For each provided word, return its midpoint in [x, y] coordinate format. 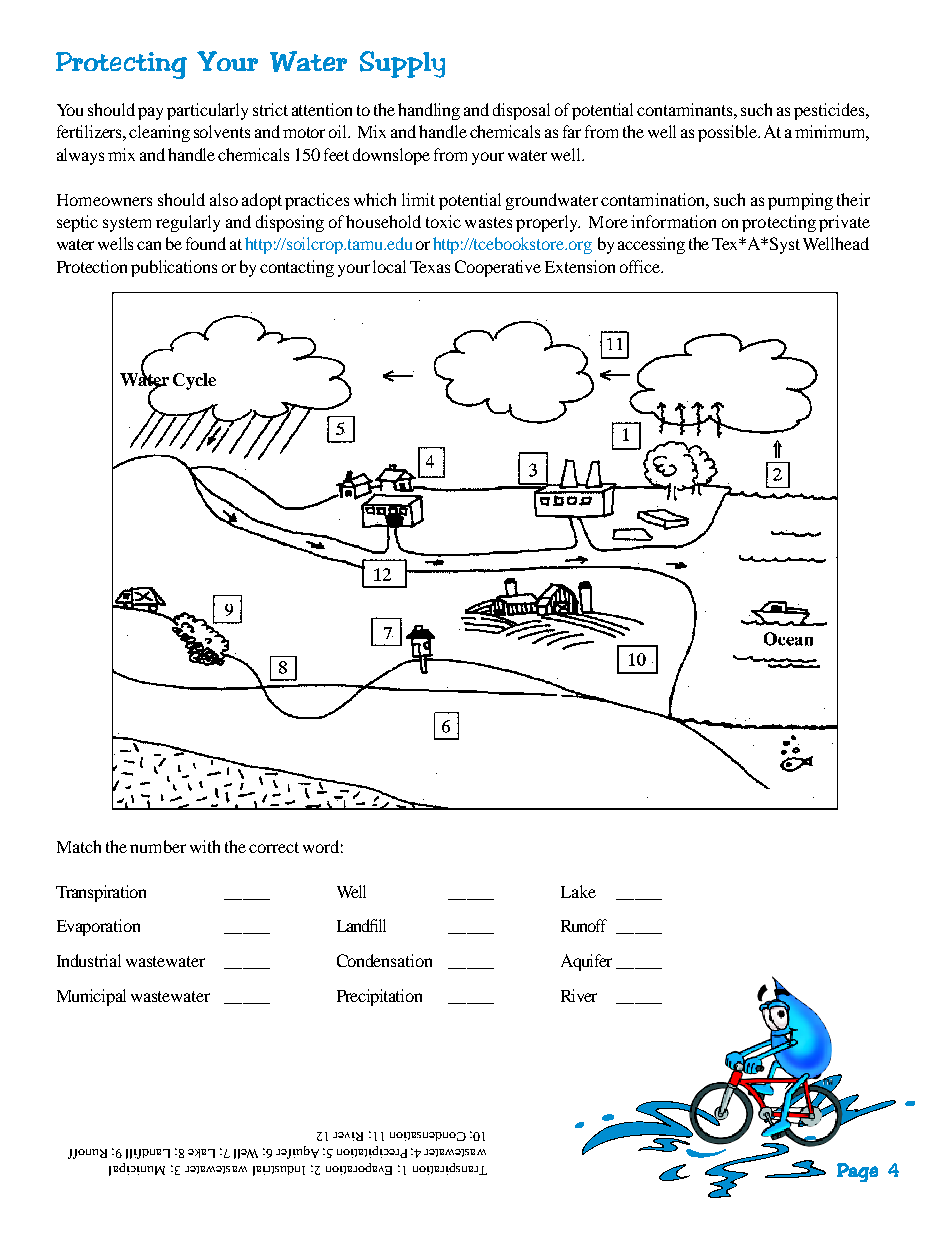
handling [429, 111]
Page [857, 1172]
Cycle [194, 381]
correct [274, 847]
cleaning [159, 133]
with [205, 846]
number [158, 846]
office [641, 266]
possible [729, 133]
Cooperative [498, 268]
